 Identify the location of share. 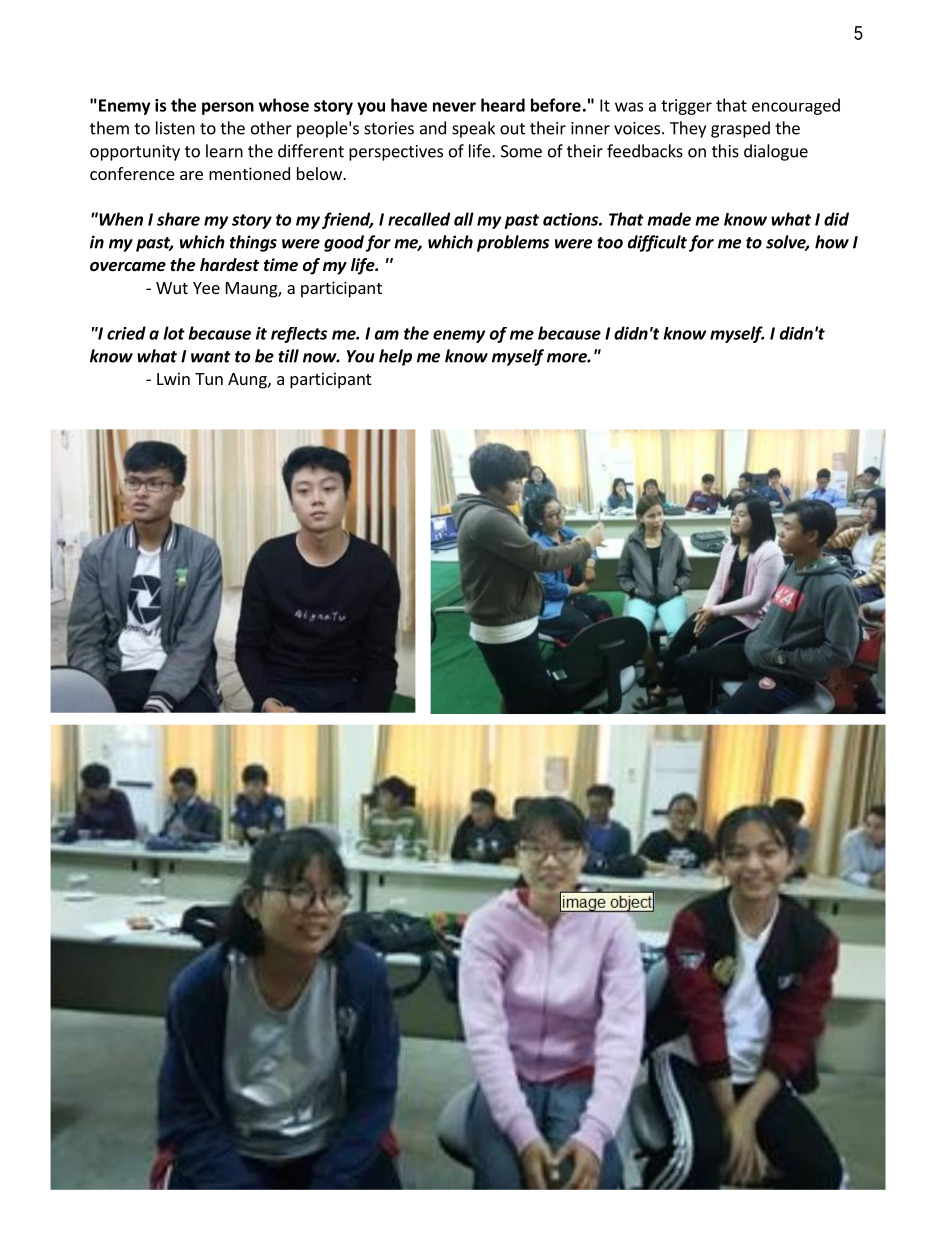
(178, 219).
